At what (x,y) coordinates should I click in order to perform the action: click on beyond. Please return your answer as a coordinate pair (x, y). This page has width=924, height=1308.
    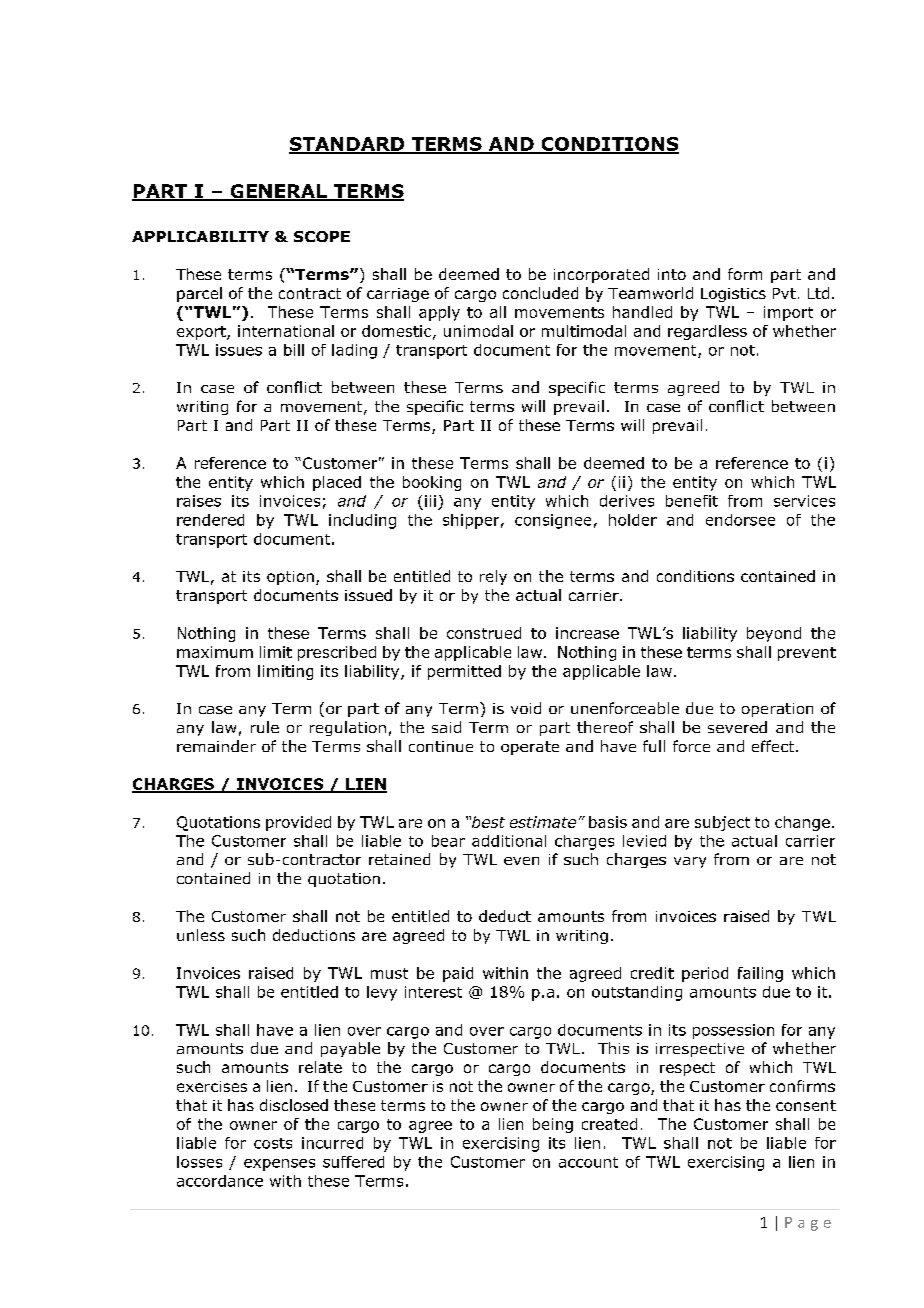
    Looking at the image, I should click on (774, 634).
